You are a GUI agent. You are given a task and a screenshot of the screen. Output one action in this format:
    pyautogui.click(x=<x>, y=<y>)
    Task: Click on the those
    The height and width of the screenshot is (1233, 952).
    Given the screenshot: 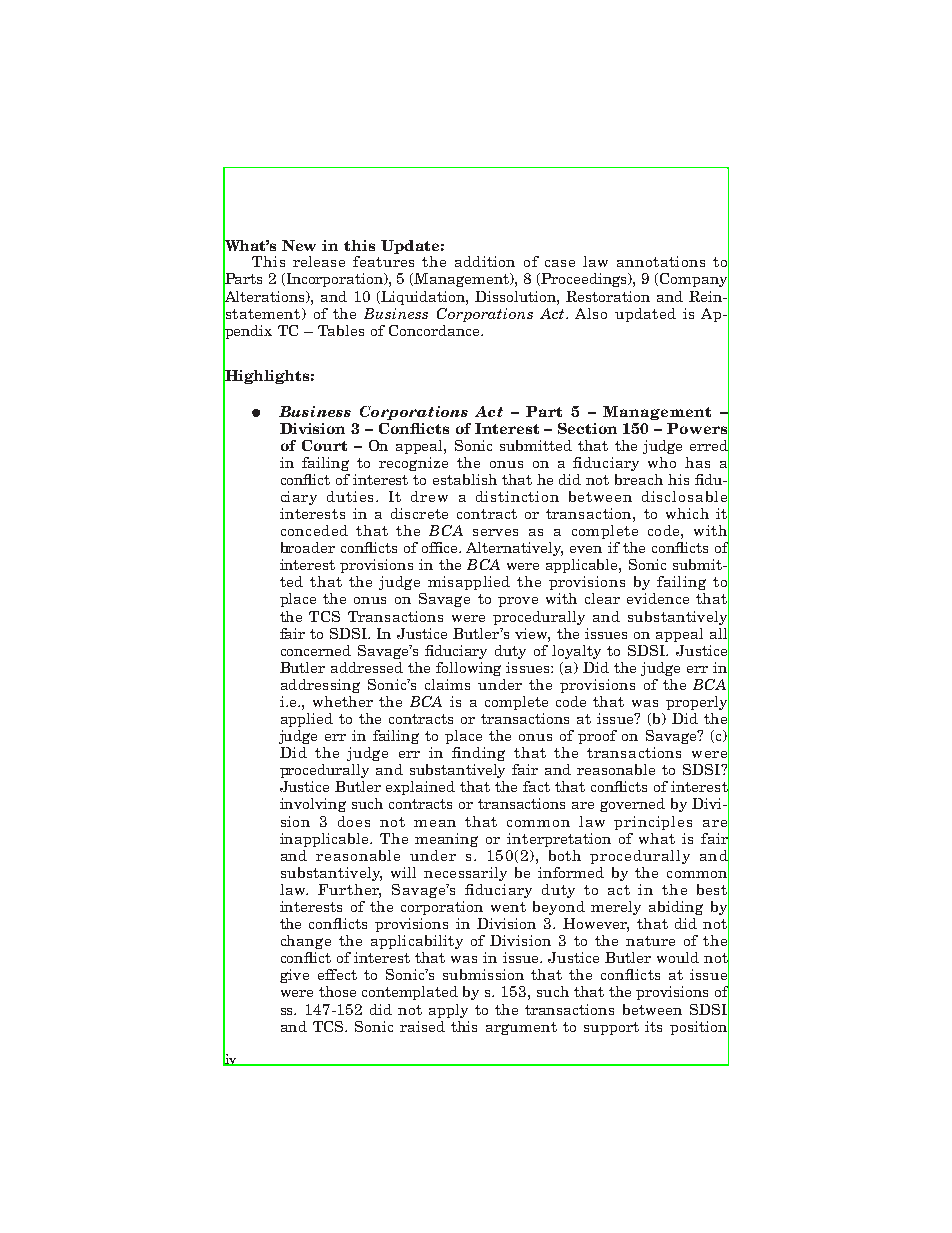 What is the action you would take?
    pyautogui.click(x=337, y=991)
